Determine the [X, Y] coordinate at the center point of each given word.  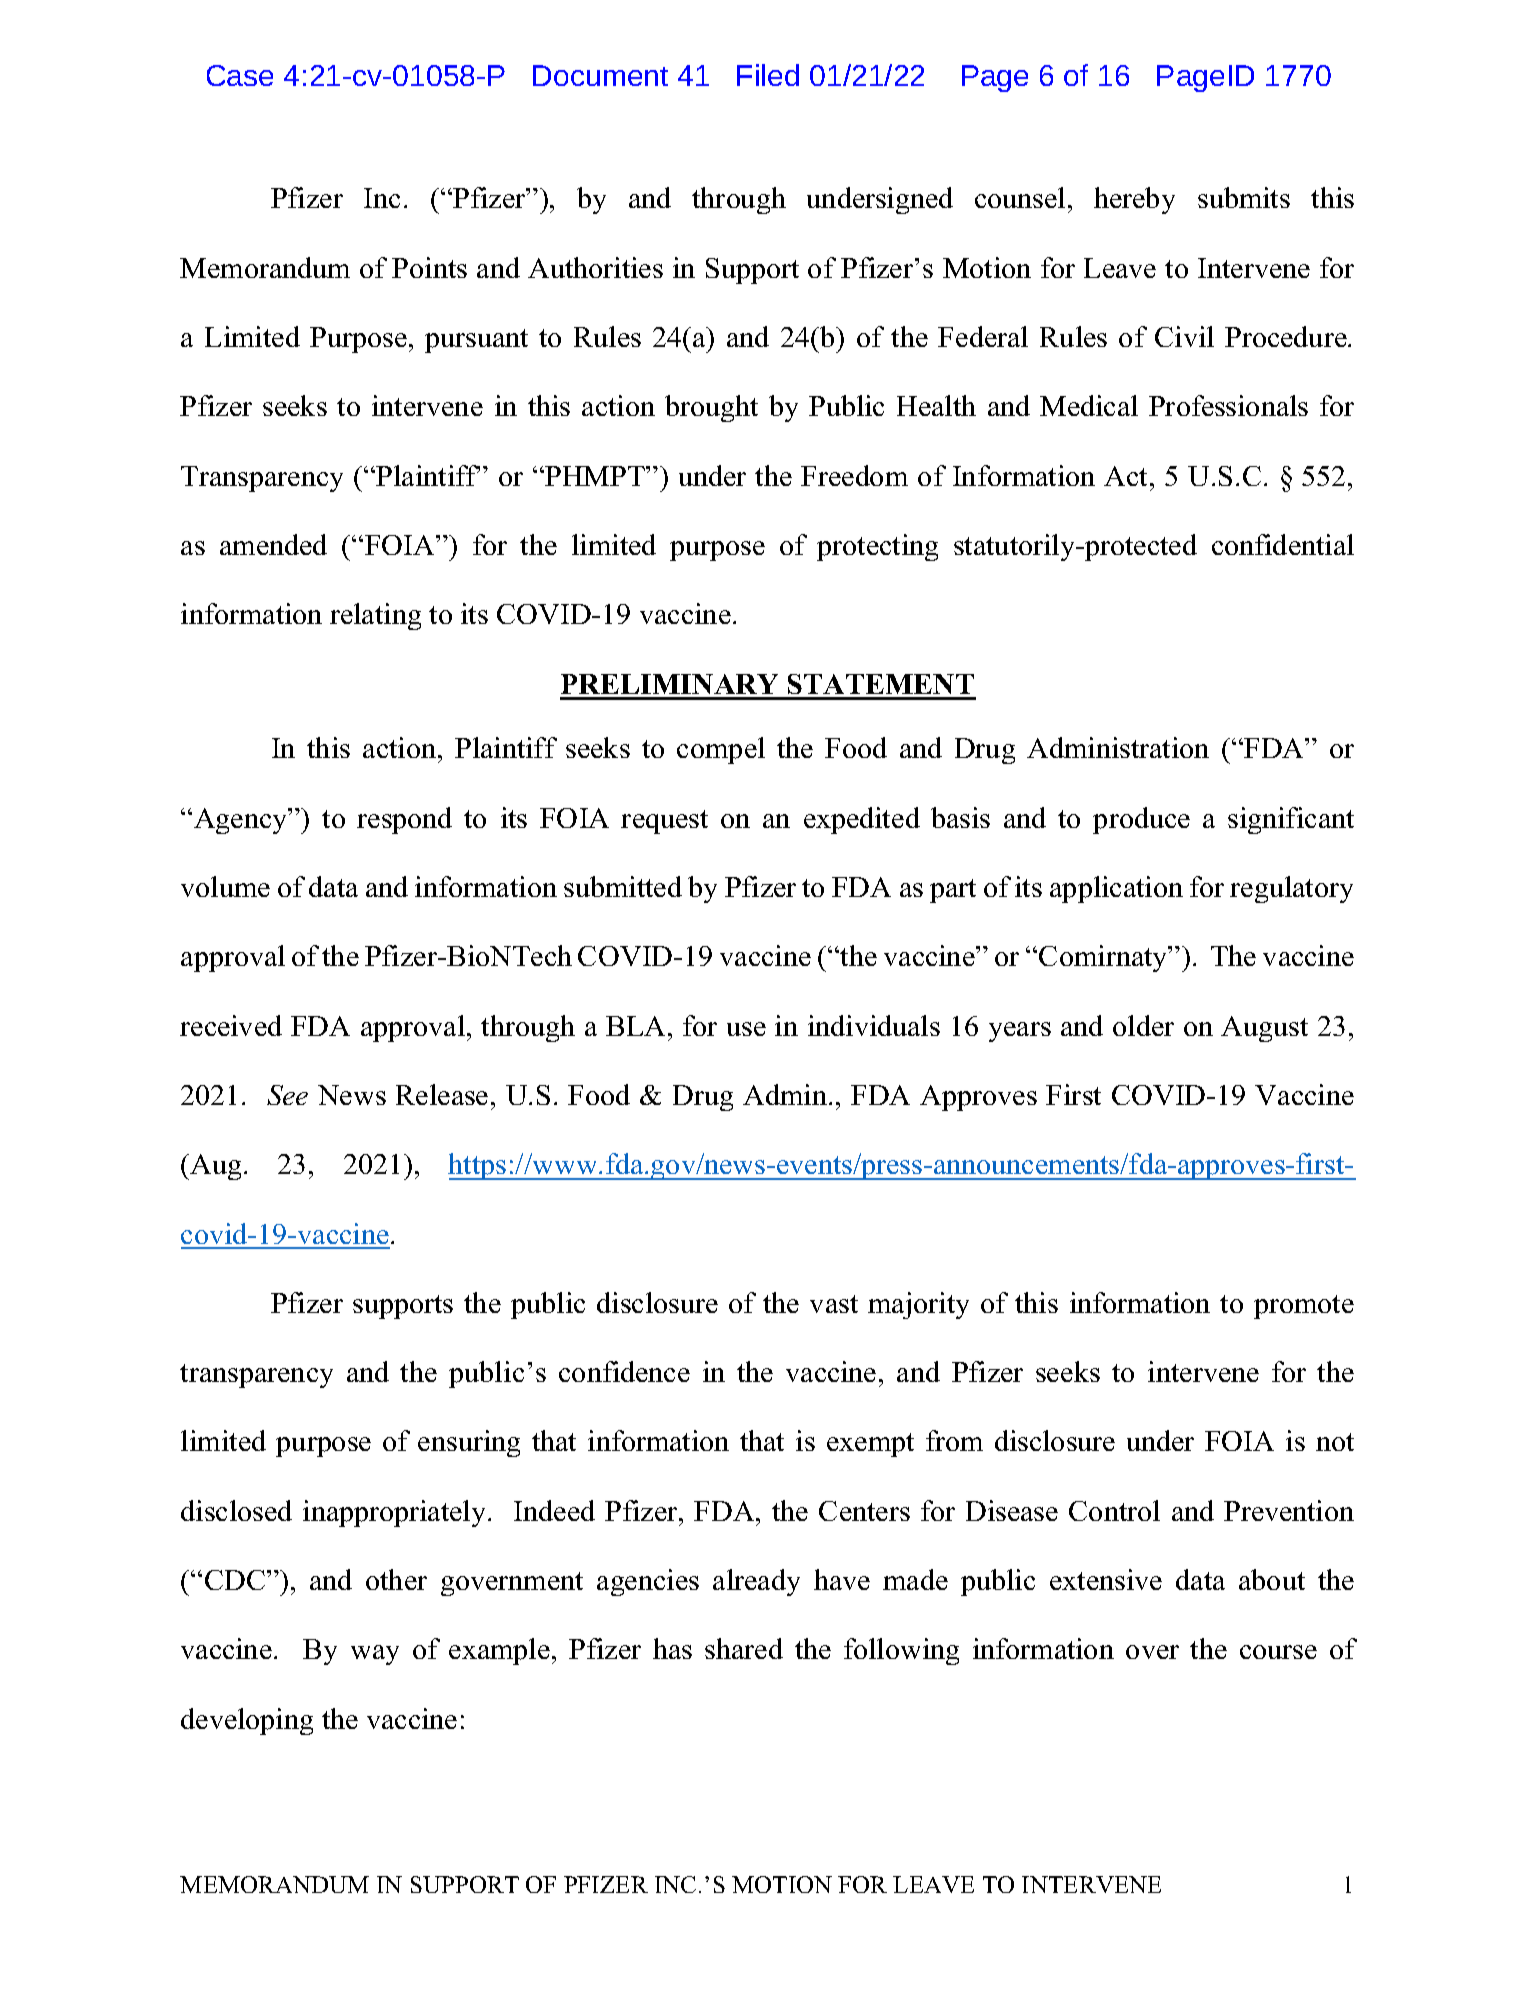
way [375, 1655]
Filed [768, 75]
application [1116, 889]
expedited [862, 820]
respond [404, 820]
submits [1244, 197]
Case [240, 75]
